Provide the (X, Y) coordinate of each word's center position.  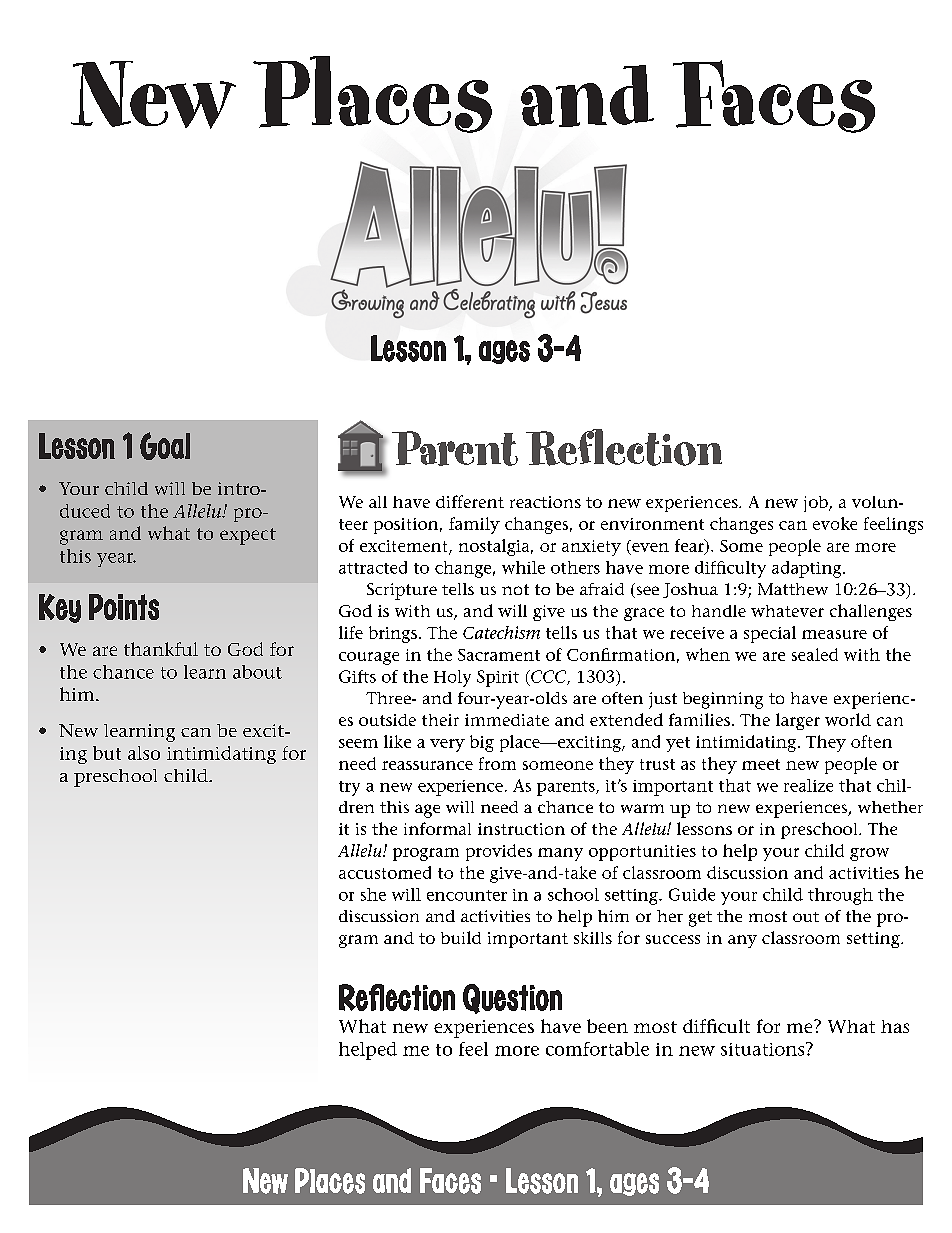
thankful (161, 649)
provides (499, 852)
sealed (815, 654)
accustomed (385, 872)
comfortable (597, 1049)
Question (512, 999)
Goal (165, 446)
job (817, 504)
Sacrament (499, 655)
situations (764, 1049)
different (470, 501)
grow (869, 854)
